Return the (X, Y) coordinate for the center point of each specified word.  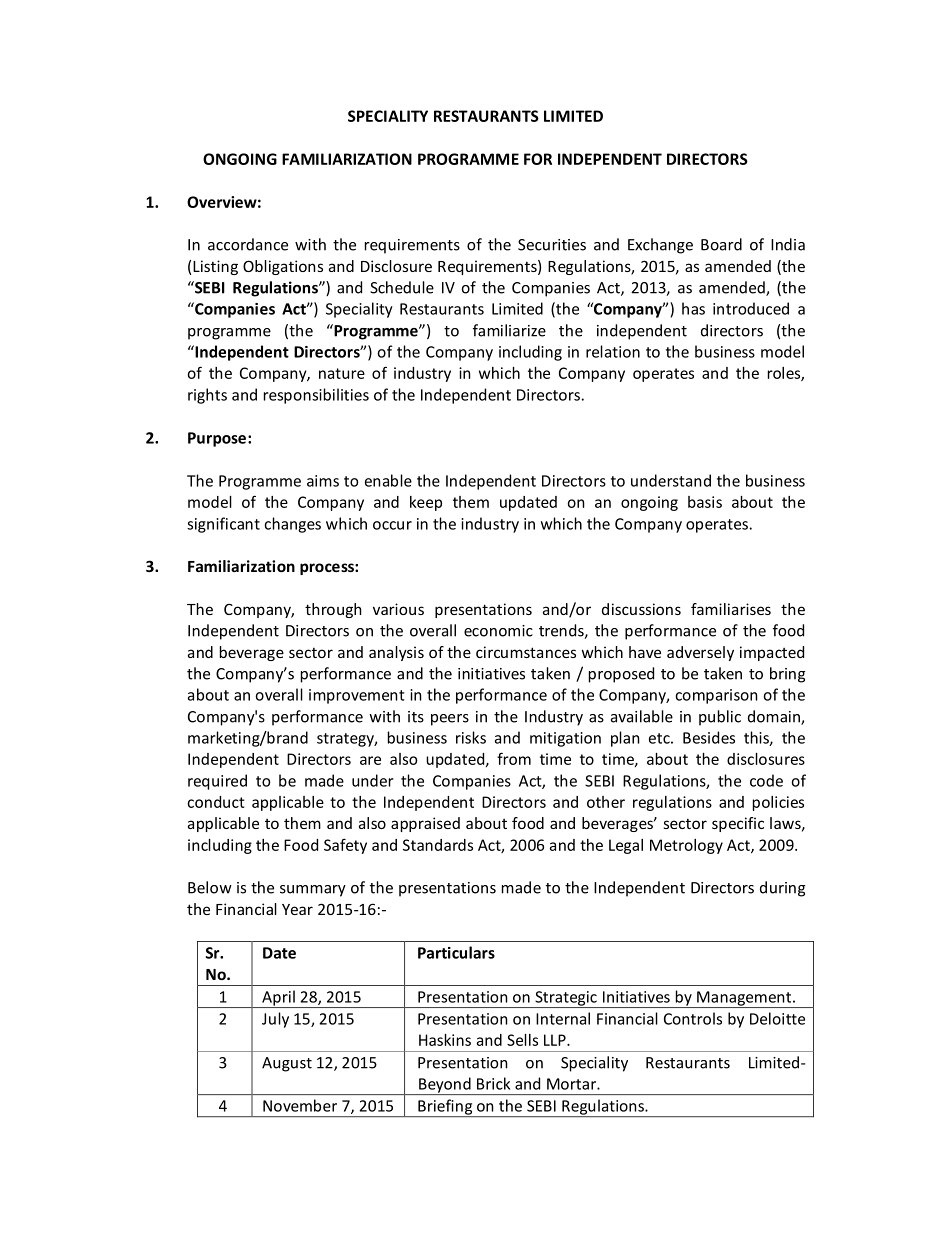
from (514, 758)
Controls (693, 1018)
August (287, 1064)
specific (738, 824)
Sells (522, 1040)
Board (721, 244)
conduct (216, 802)
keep (426, 503)
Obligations (283, 267)
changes (292, 525)
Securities (552, 245)
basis (705, 502)
